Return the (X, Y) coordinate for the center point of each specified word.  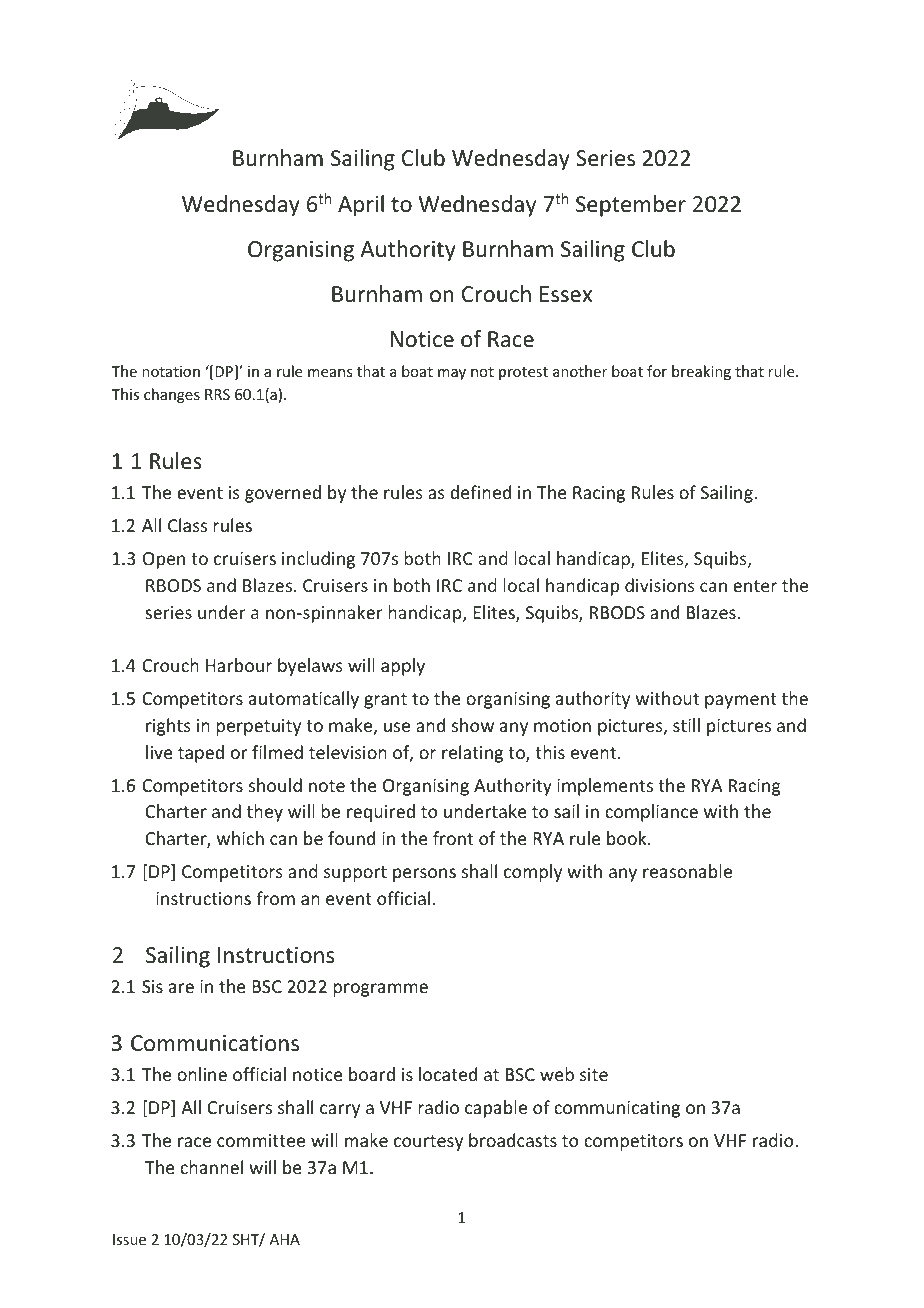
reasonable (687, 871)
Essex (566, 294)
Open (164, 560)
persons (424, 875)
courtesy (428, 1143)
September (631, 206)
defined (480, 492)
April (361, 206)
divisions (660, 585)
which (240, 838)
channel (211, 1167)
